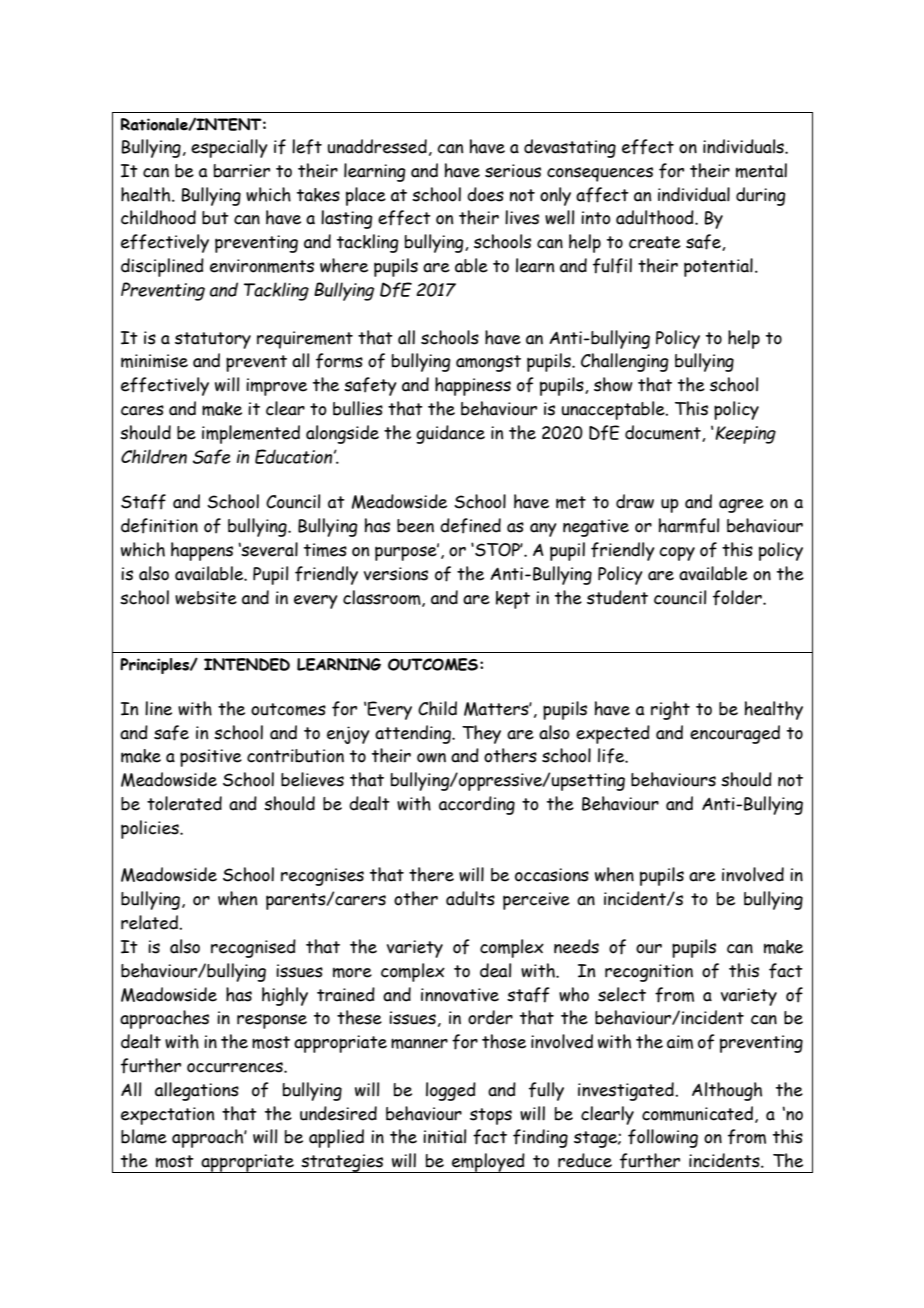 The image size is (924, 1308). I want to click on life, so click(612, 756).
